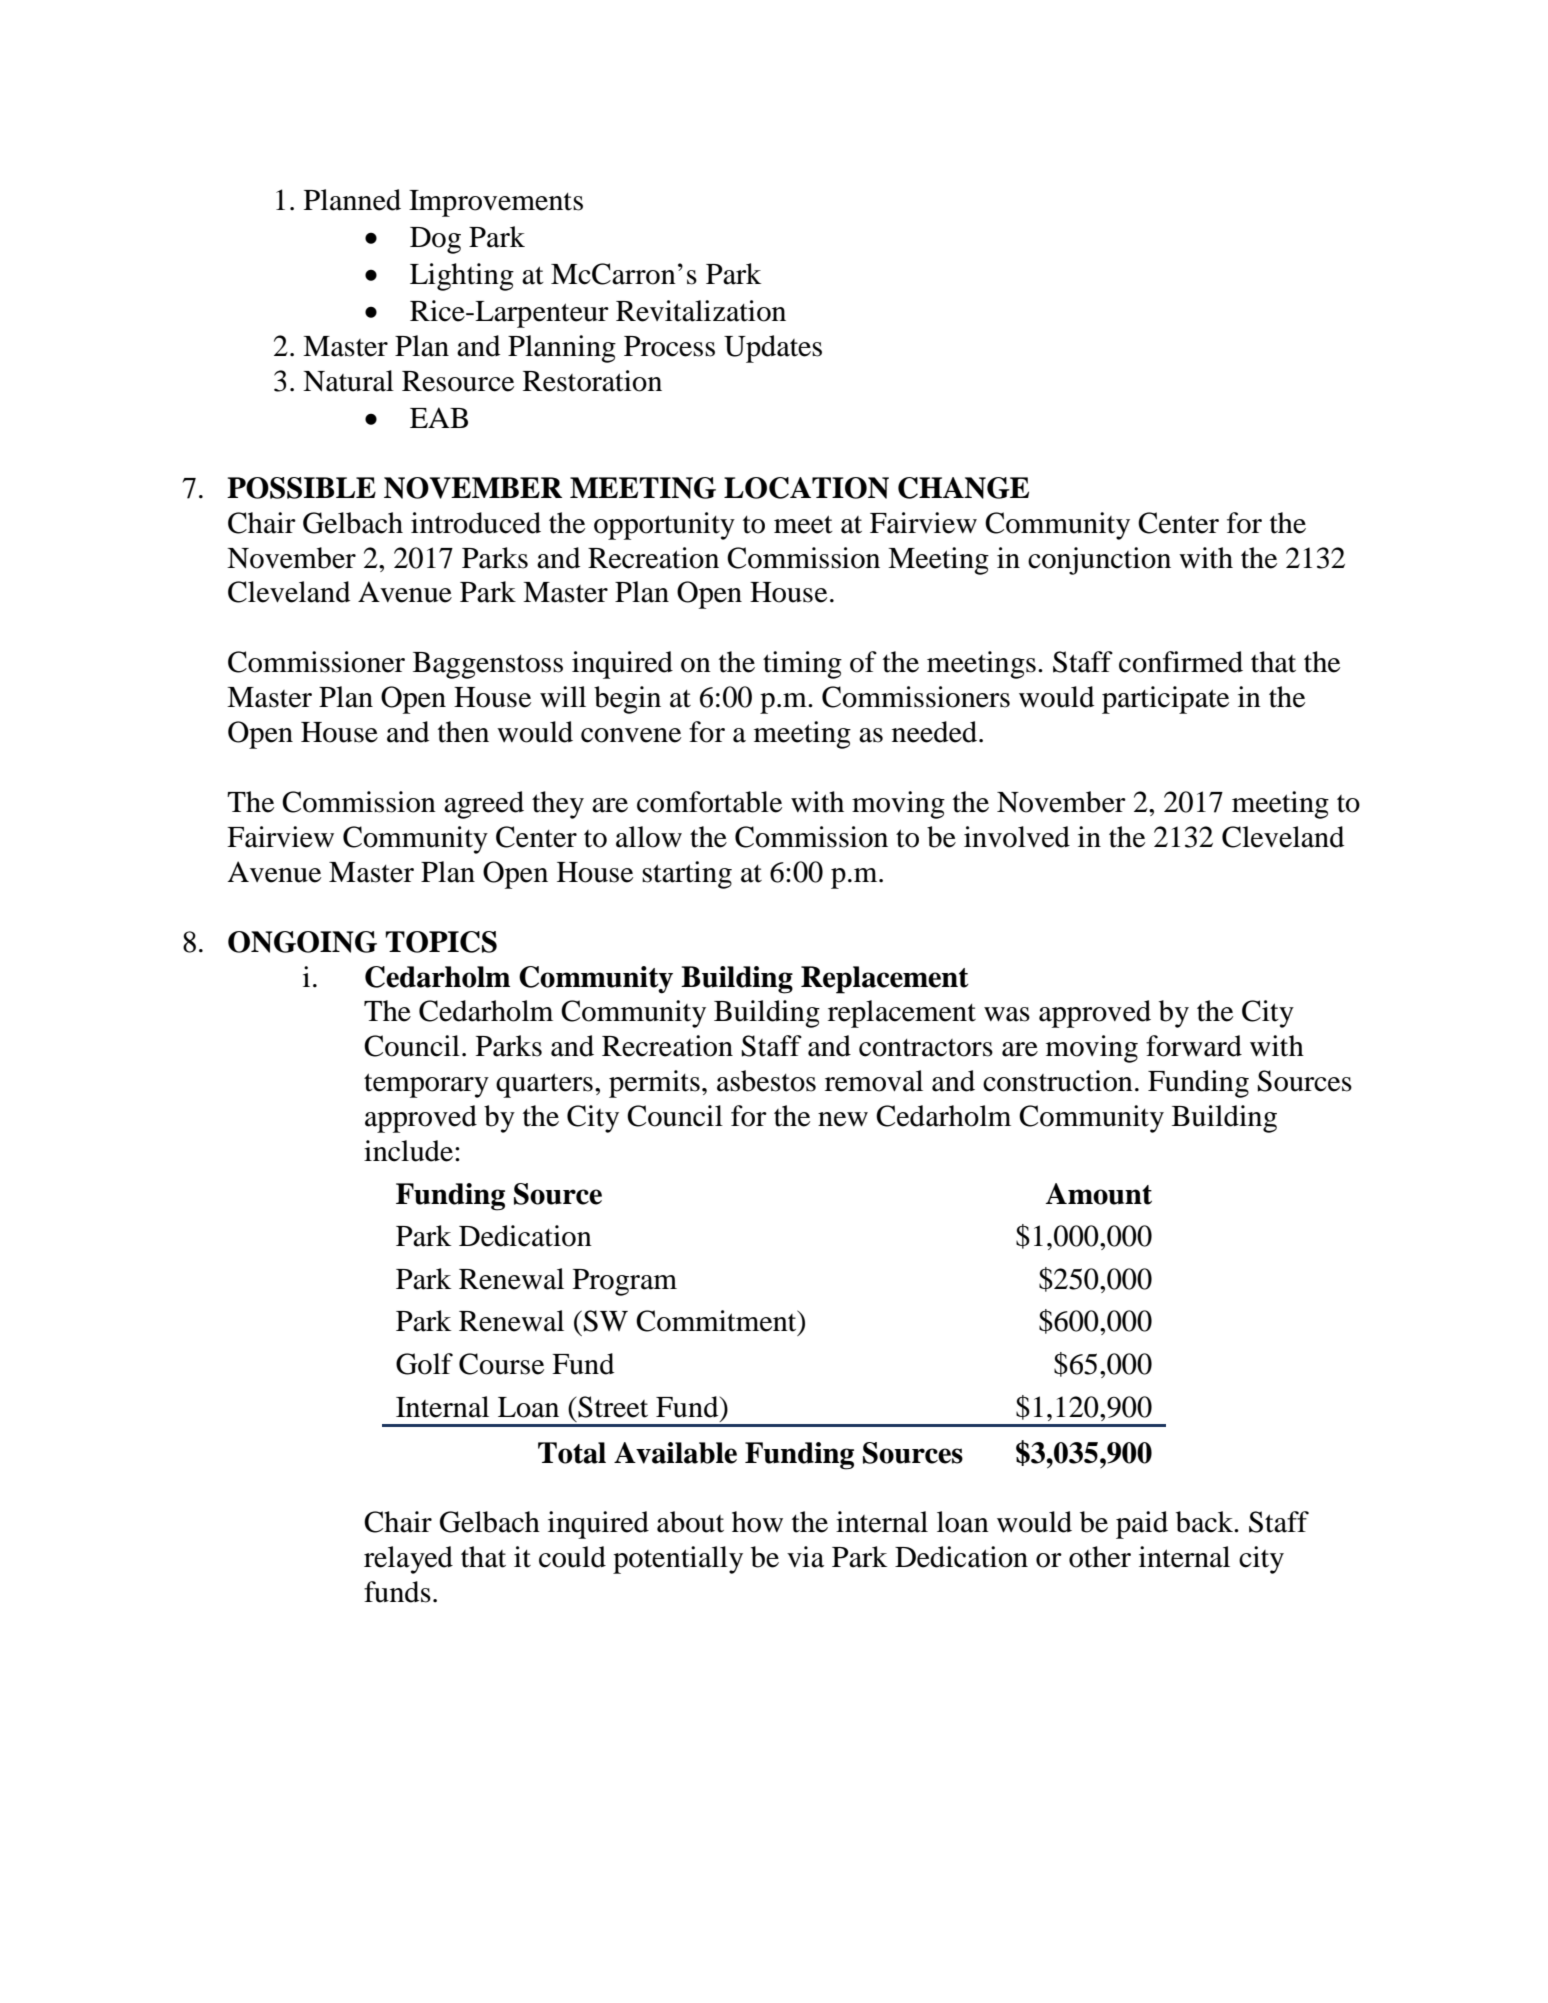  Describe the element at coordinates (766, 1081) in the screenshot. I see `asbestos` at that location.
